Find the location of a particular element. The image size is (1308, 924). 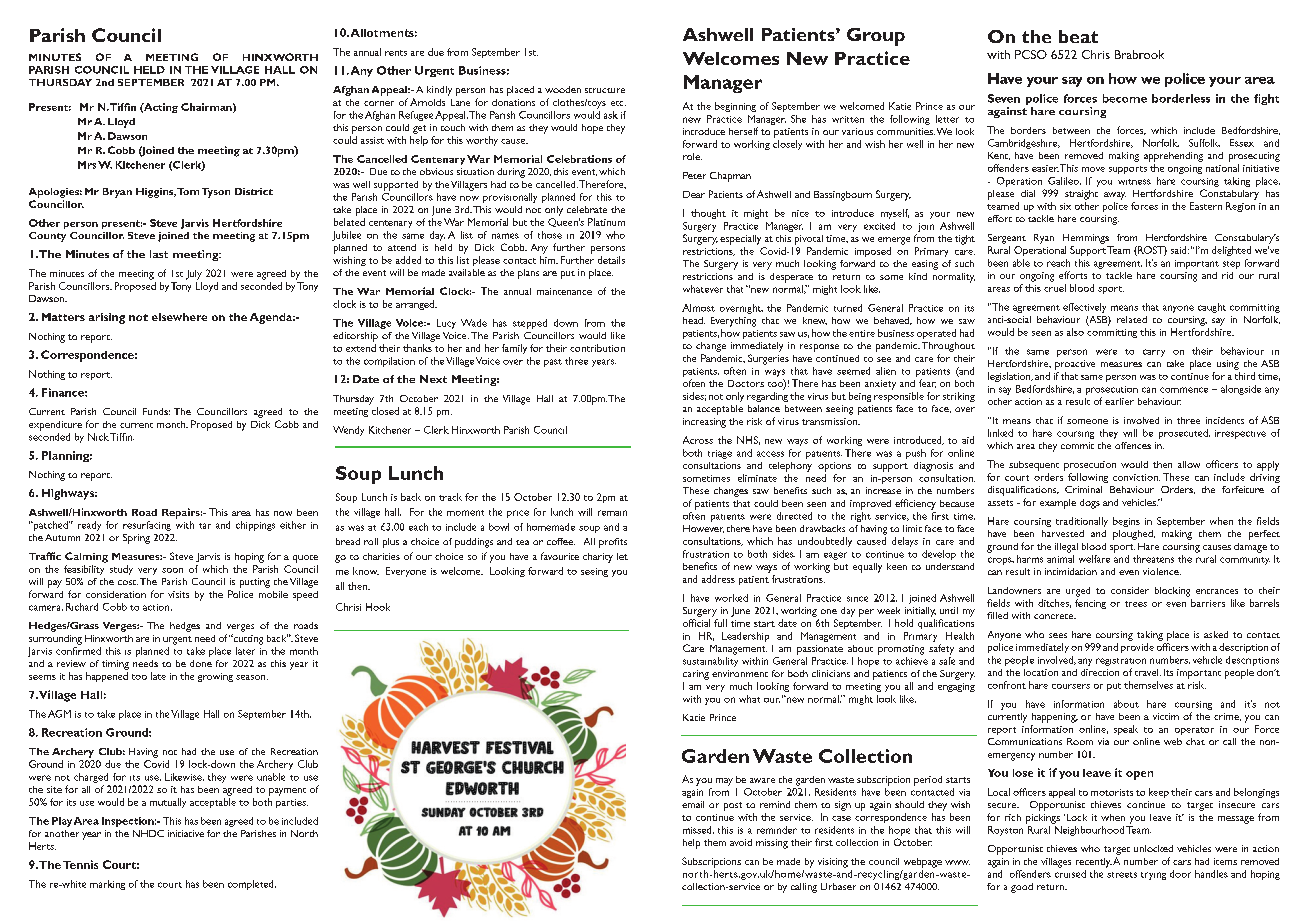

caring is located at coordinates (696, 675).
